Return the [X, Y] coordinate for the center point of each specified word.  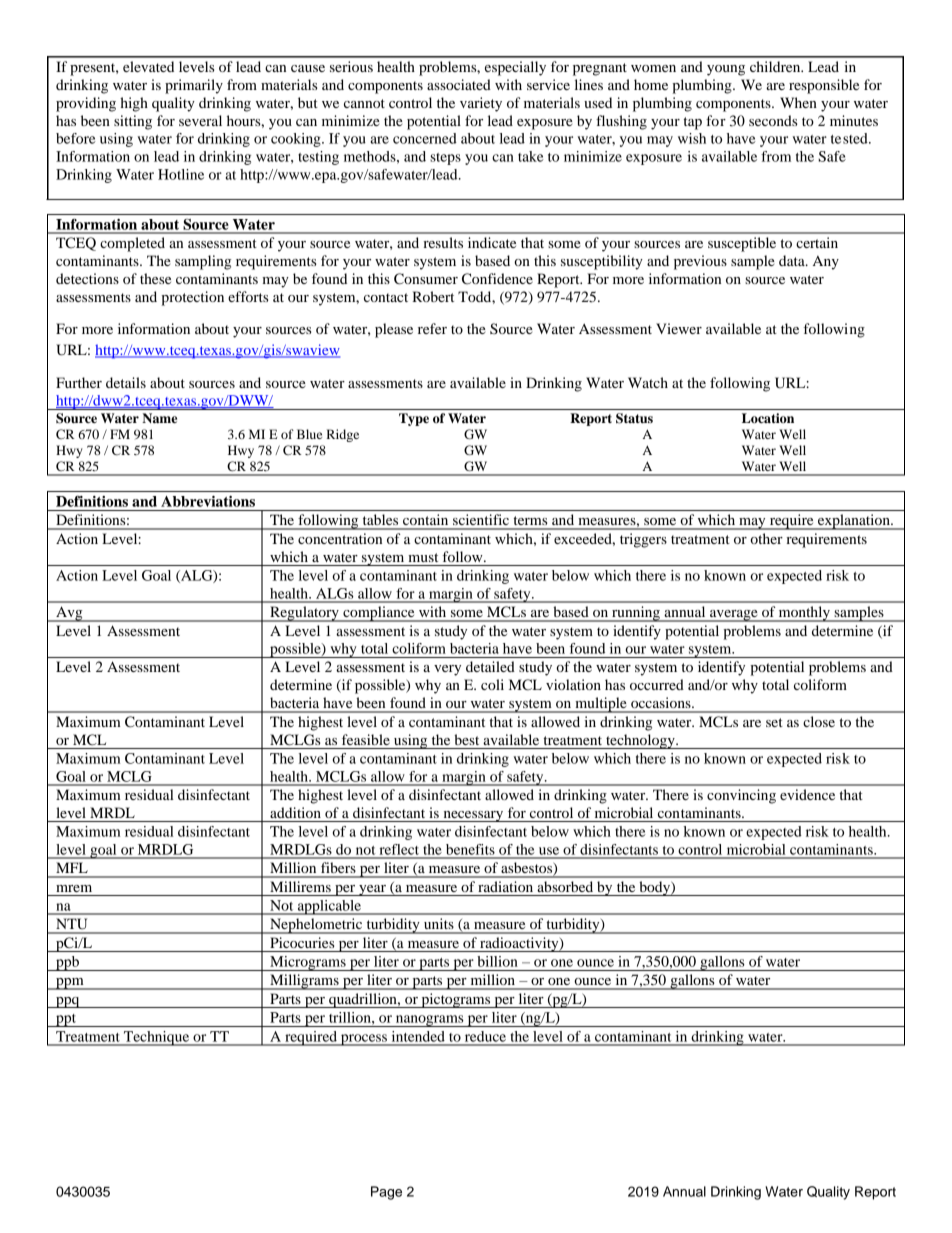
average [734, 616]
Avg [69, 614]
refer [432, 328]
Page [386, 1193]
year [372, 890]
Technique [157, 1038]
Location [768, 418]
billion [497, 961]
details [126, 382]
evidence [807, 794]
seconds [773, 120]
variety [481, 104]
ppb [67, 963]
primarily [194, 86]
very [447, 670]
